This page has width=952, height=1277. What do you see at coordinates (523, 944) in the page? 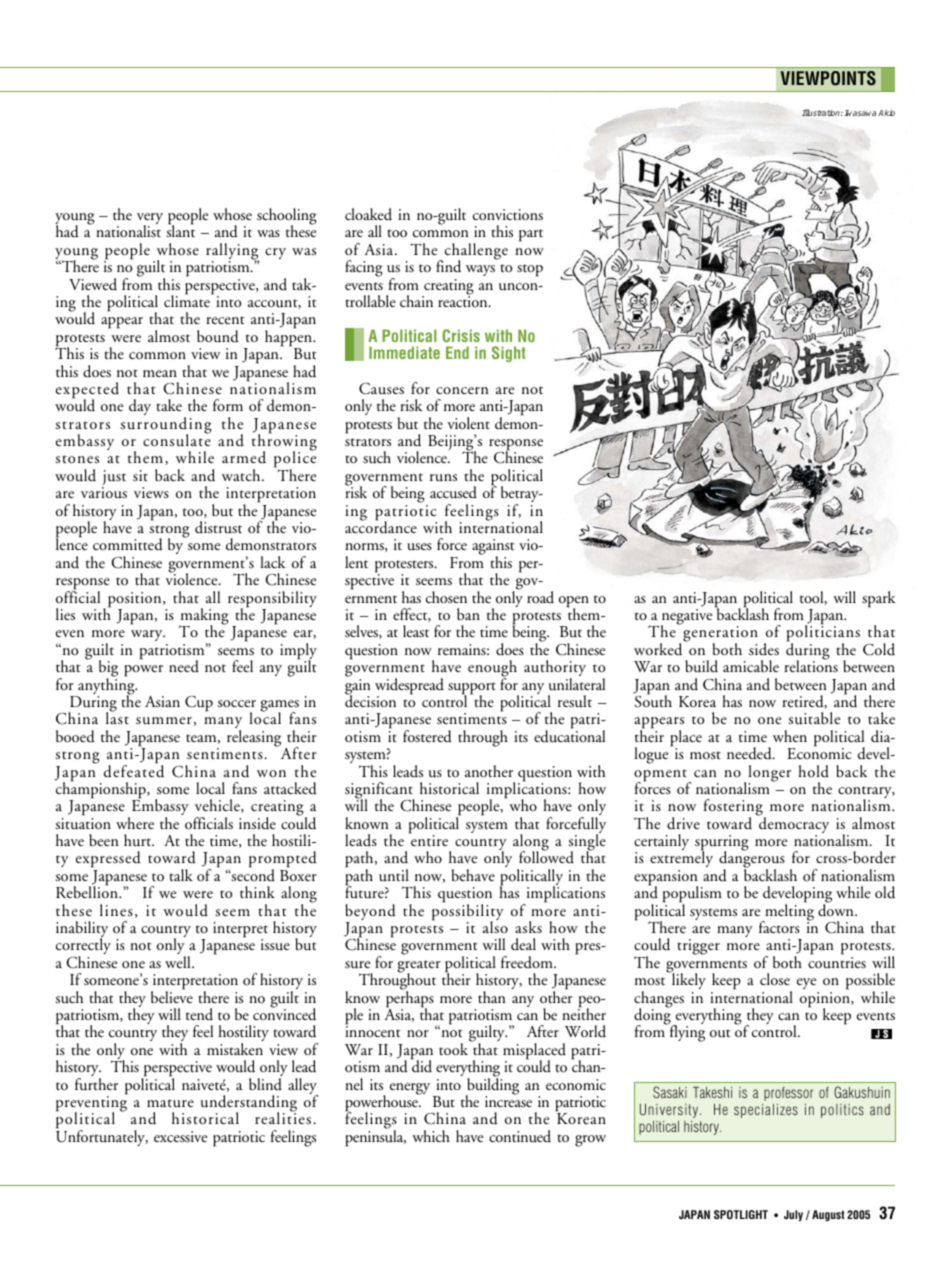
I see `deal` at bounding box center [523, 944].
